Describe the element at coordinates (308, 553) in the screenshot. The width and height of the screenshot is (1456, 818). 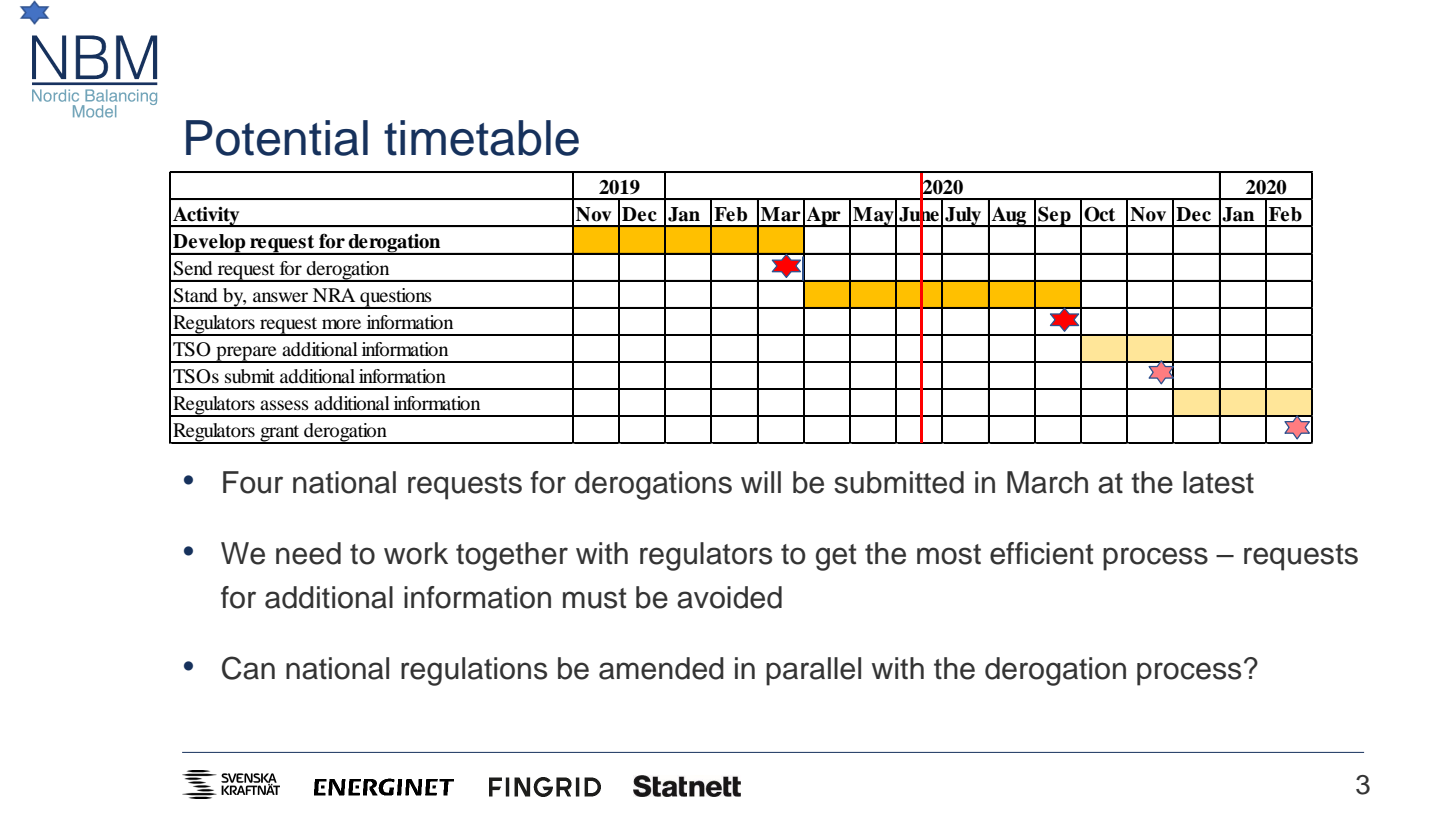
I see `need` at that location.
